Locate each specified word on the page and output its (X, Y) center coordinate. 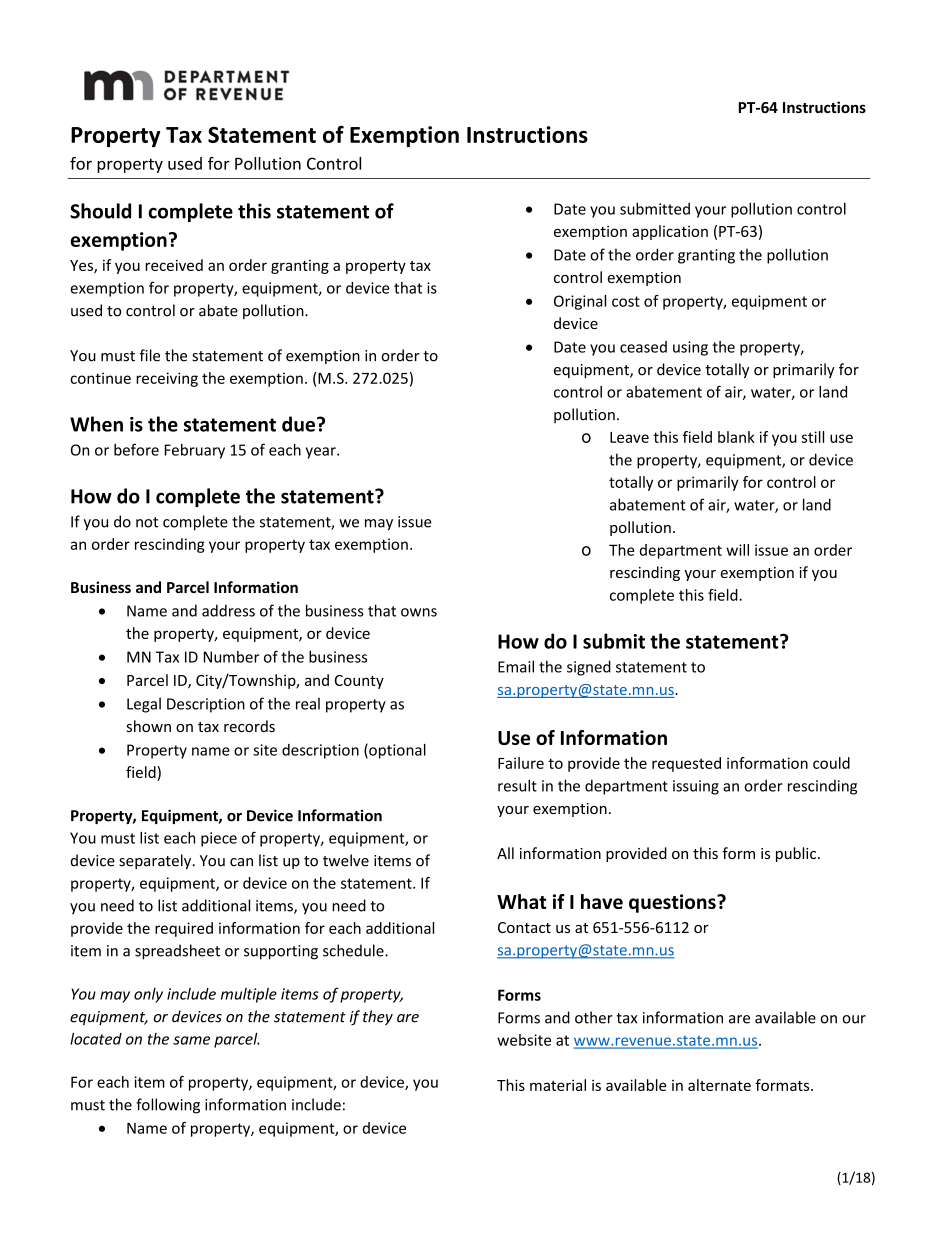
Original (580, 302)
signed (589, 668)
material (558, 1085)
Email (516, 666)
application (670, 232)
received (174, 265)
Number (231, 657)
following (168, 1106)
